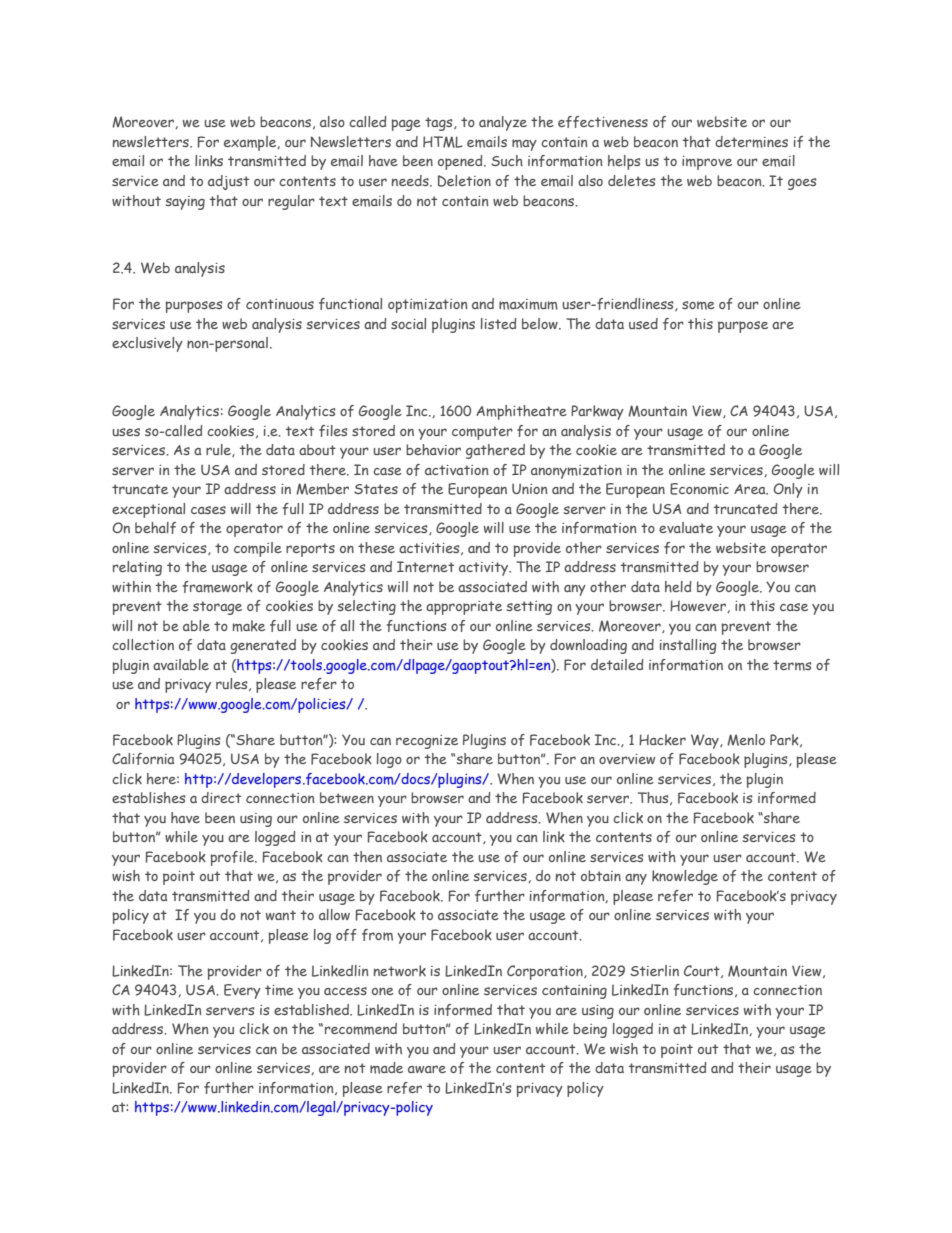 The image size is (952, 1233). I want to click on recognize, so click(427, 742).
